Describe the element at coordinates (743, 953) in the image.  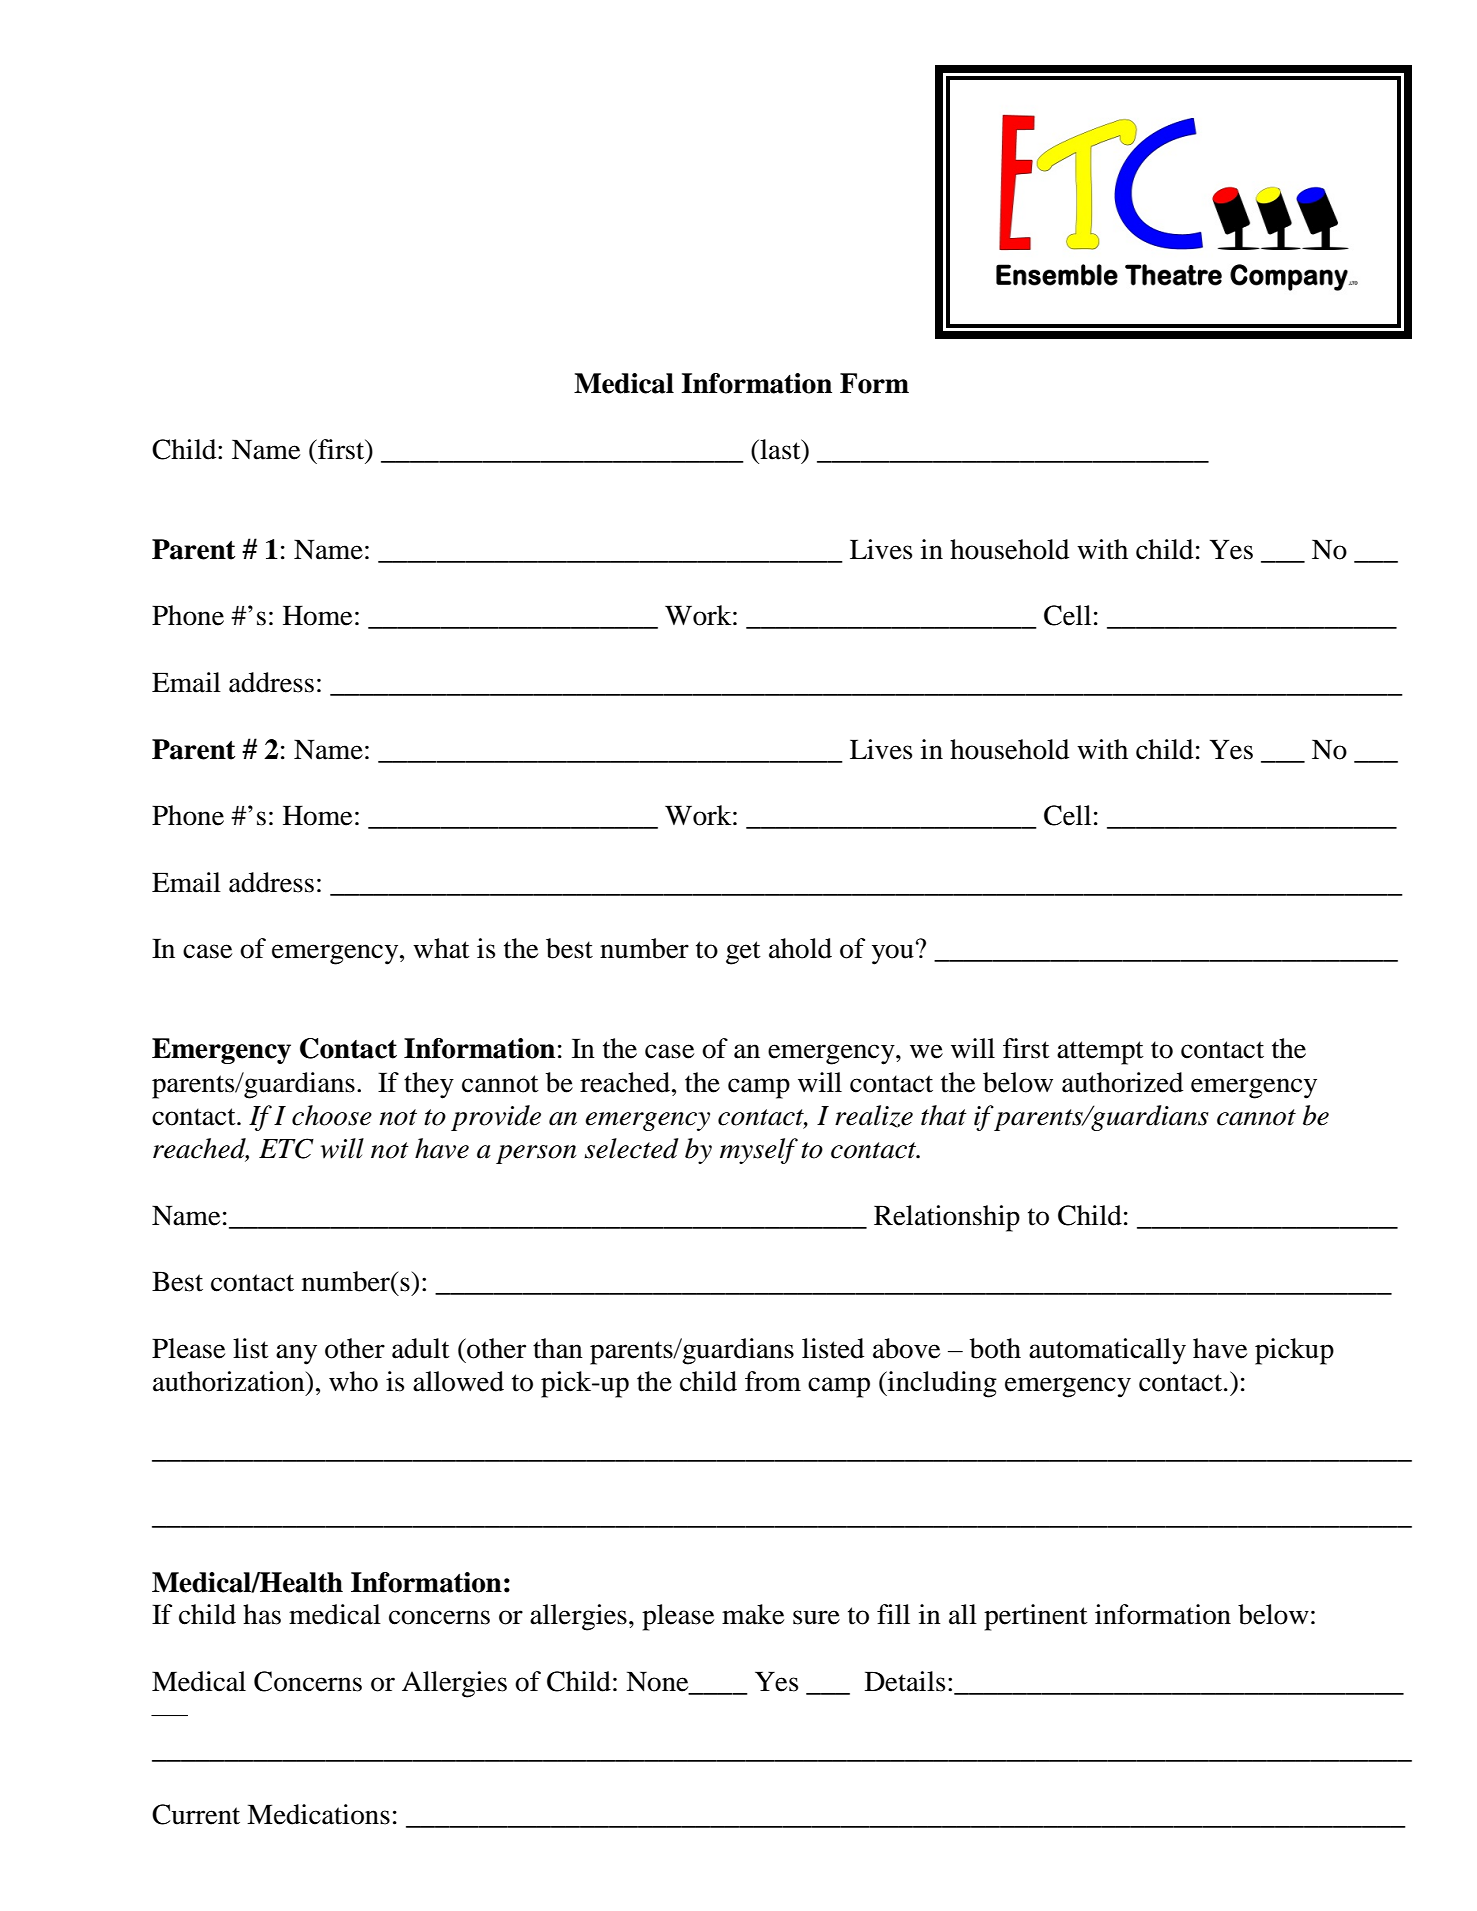
I see `get` at that location.
